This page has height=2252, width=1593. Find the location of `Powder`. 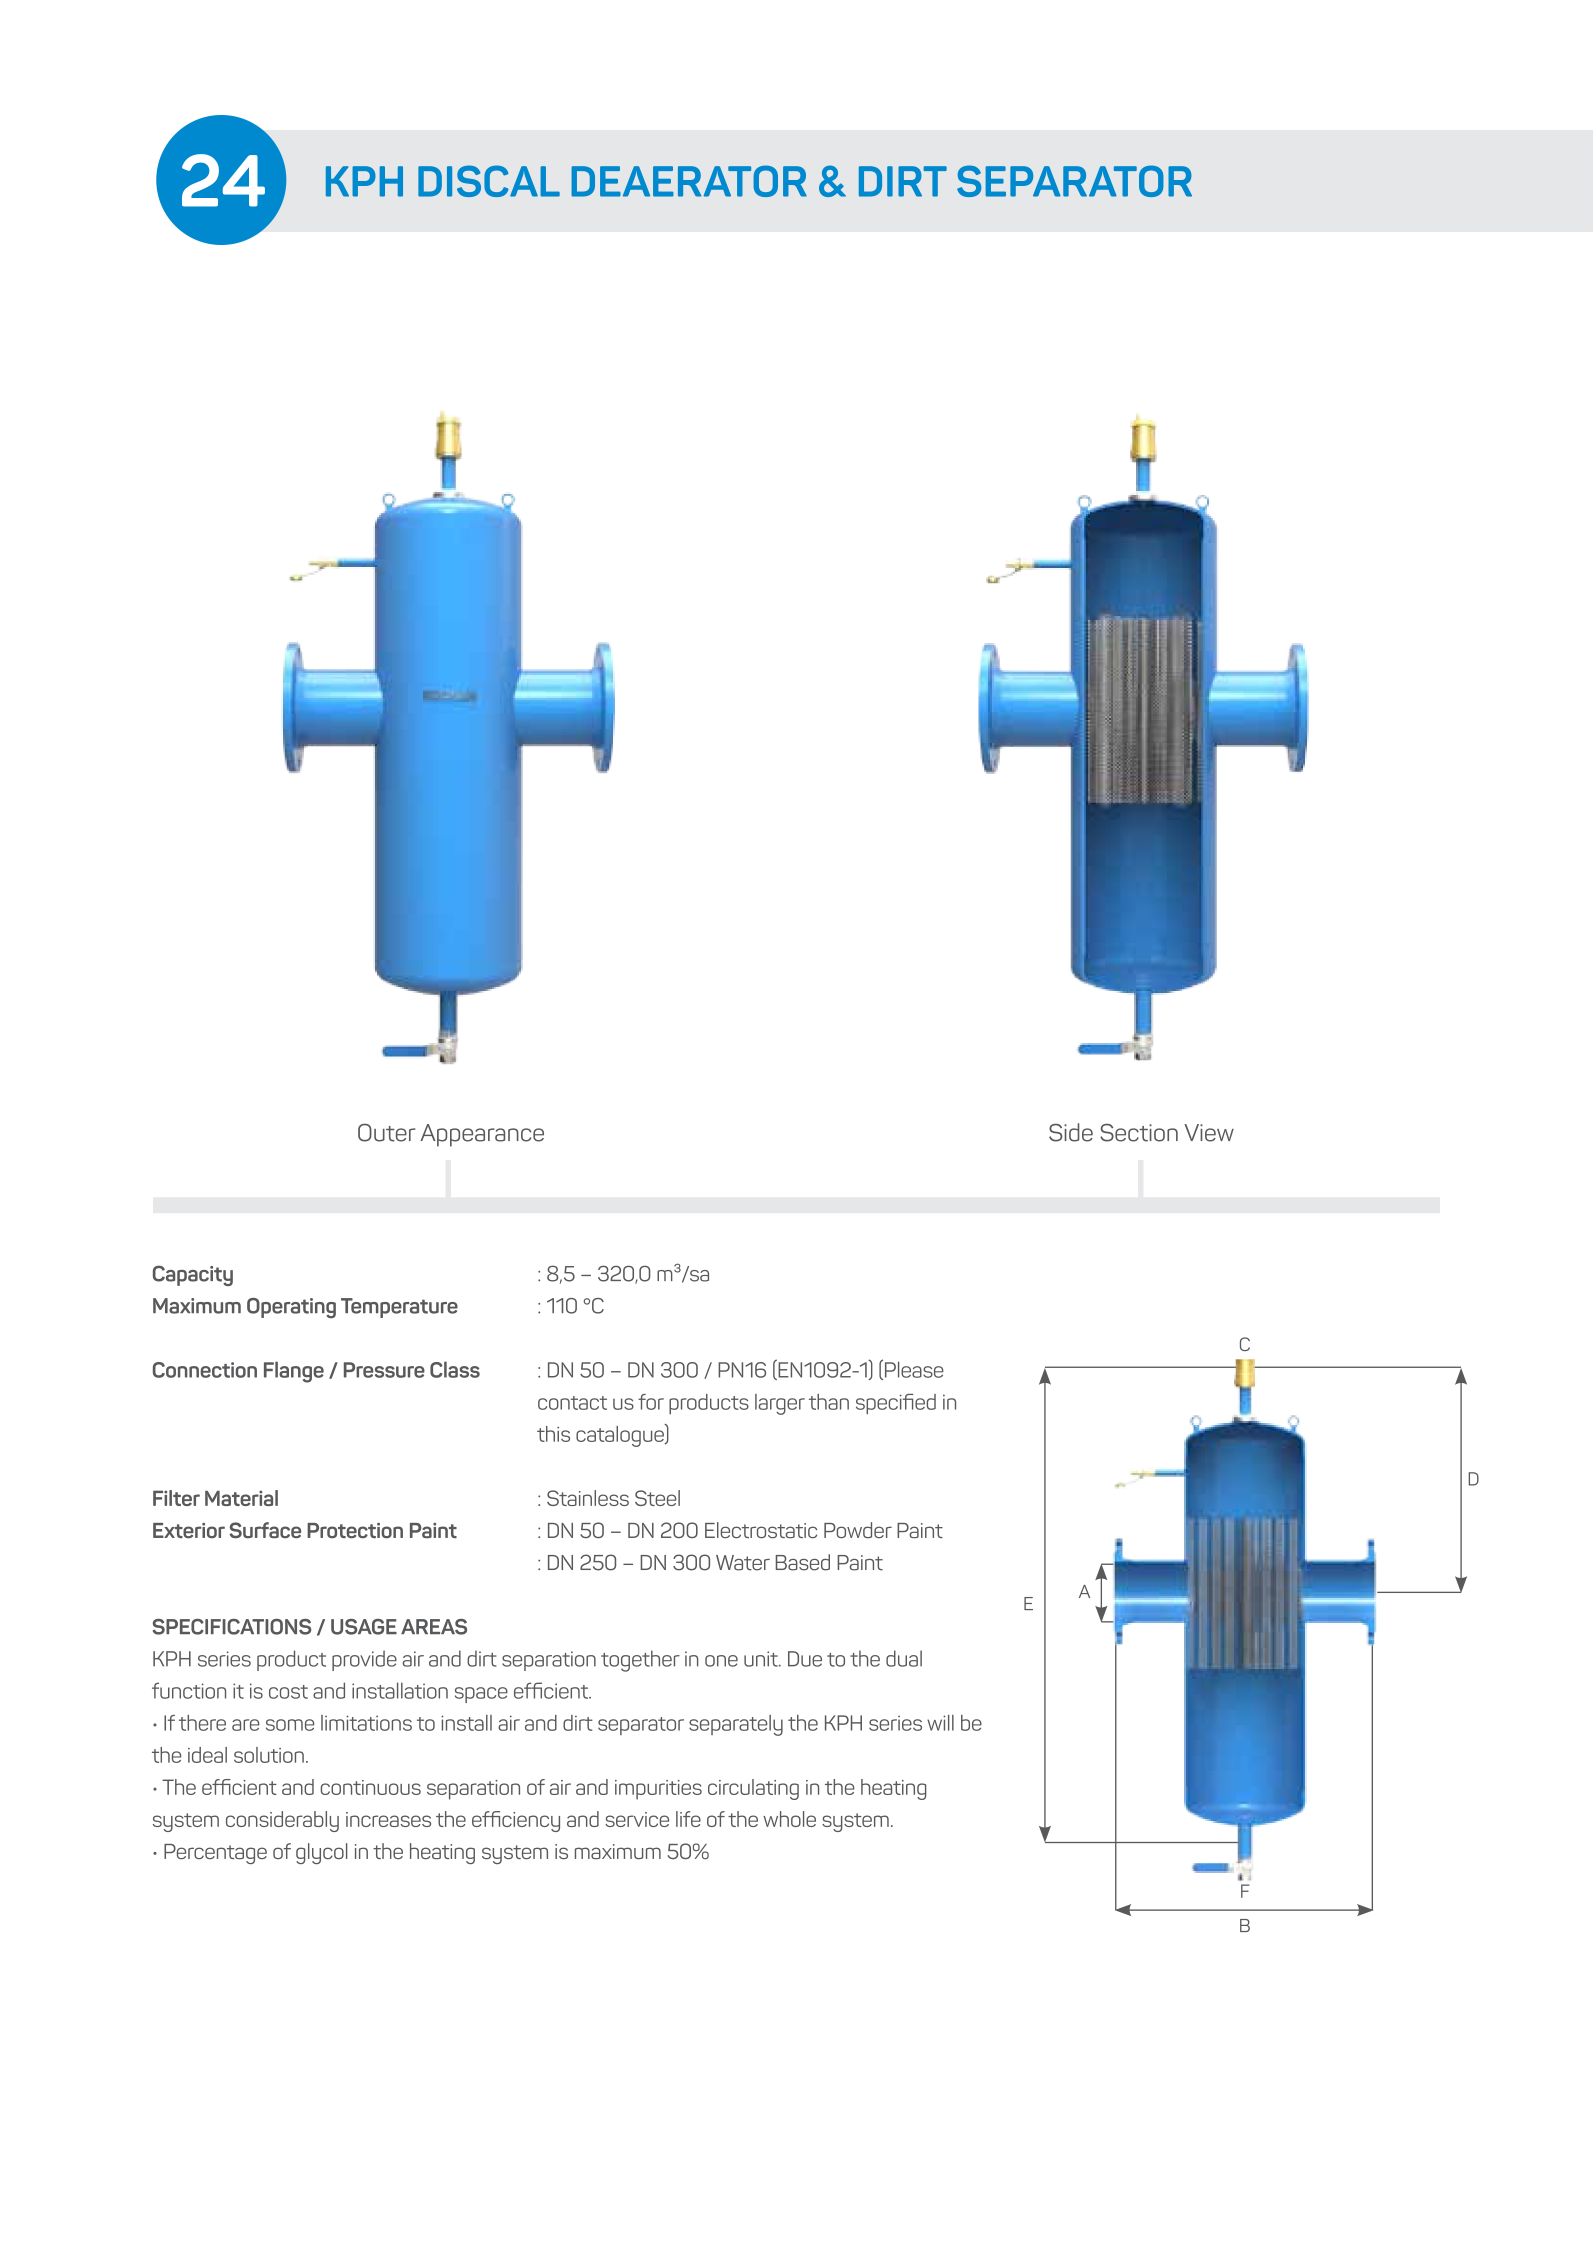

Powder is located at coordinates (858, 1530).
